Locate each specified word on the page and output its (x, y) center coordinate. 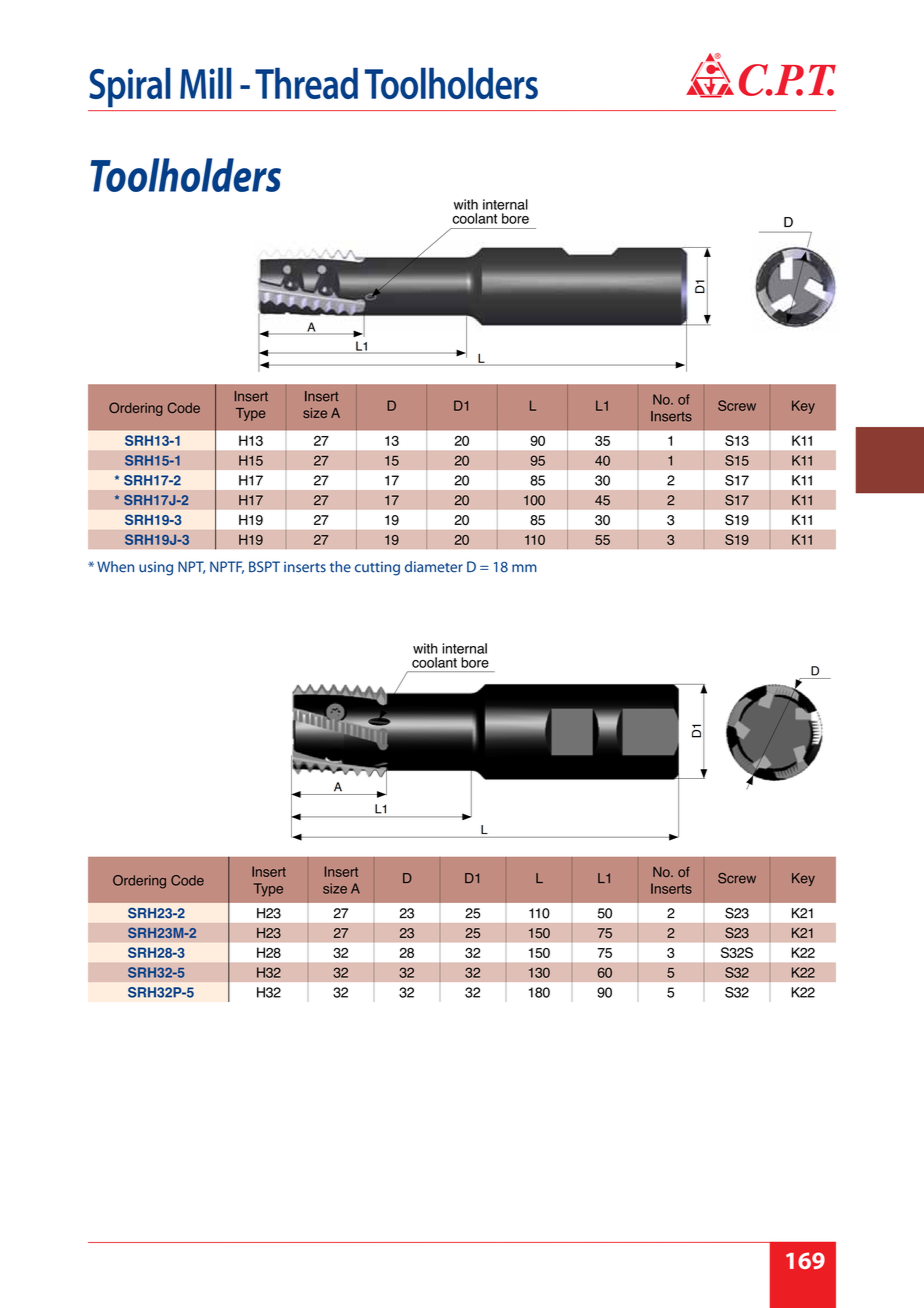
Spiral (130, 87)
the (340, 567)
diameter (434, 567)
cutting (377, 568)
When (115, 567)
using (156, 568)
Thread (306, 83)
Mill (206, 83)
